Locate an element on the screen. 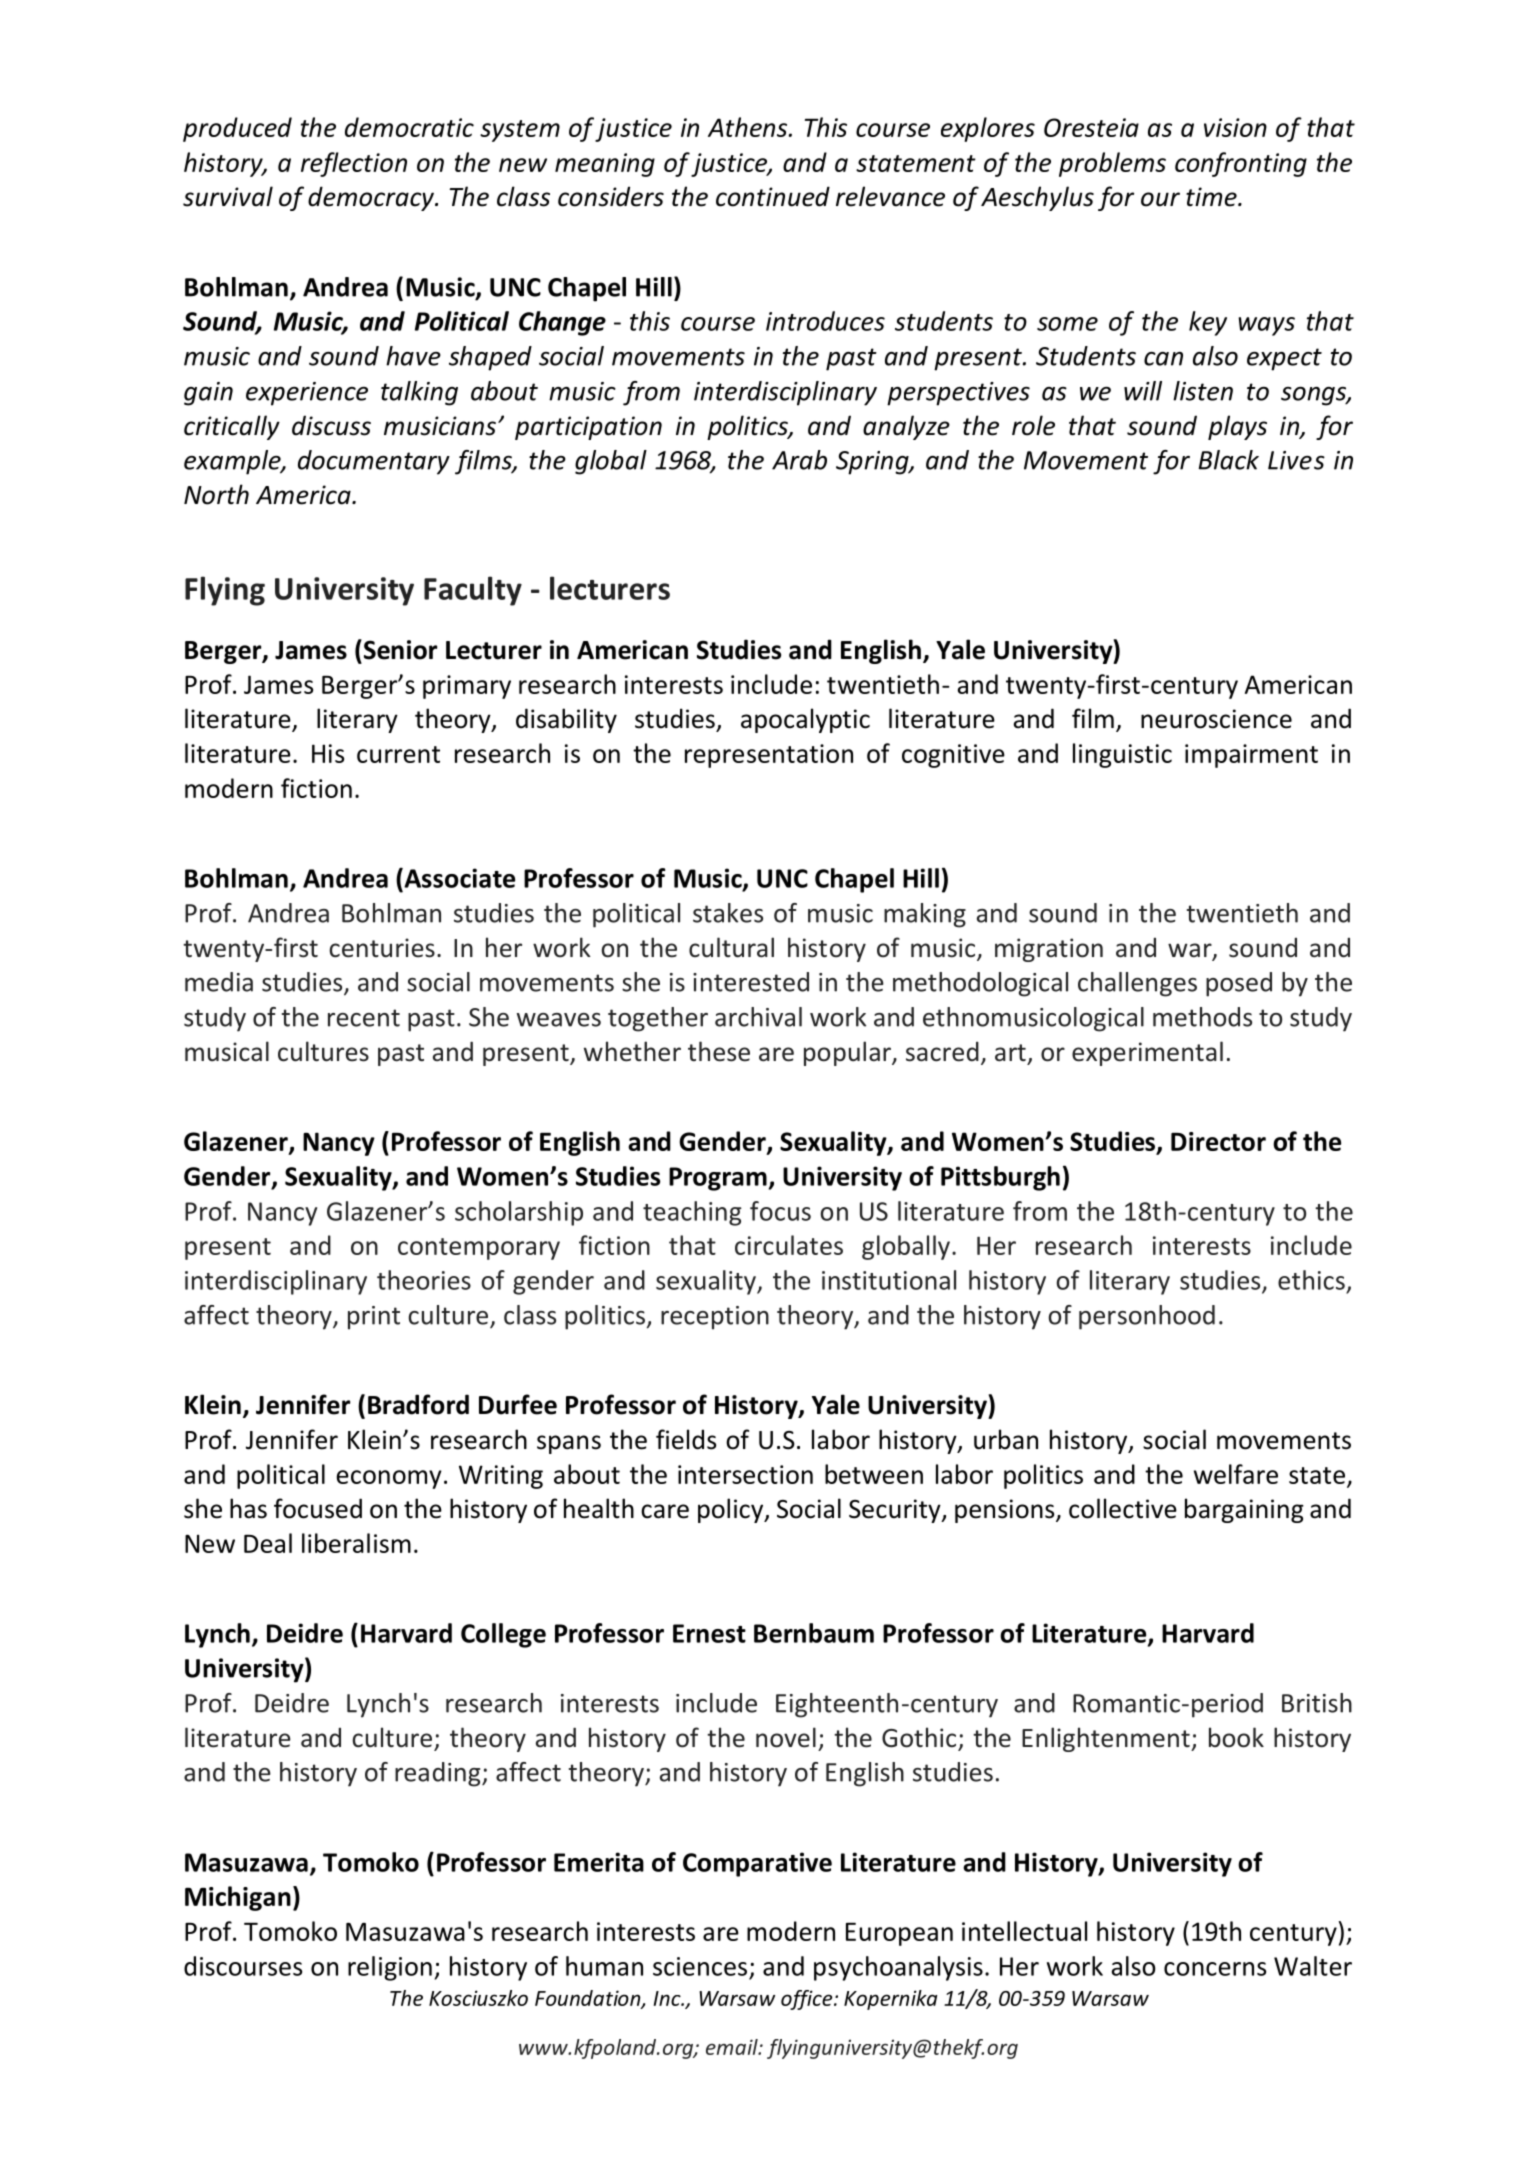 This screenshot has width=1536, height=2173. reception is located at coordinates (715, 1318).
